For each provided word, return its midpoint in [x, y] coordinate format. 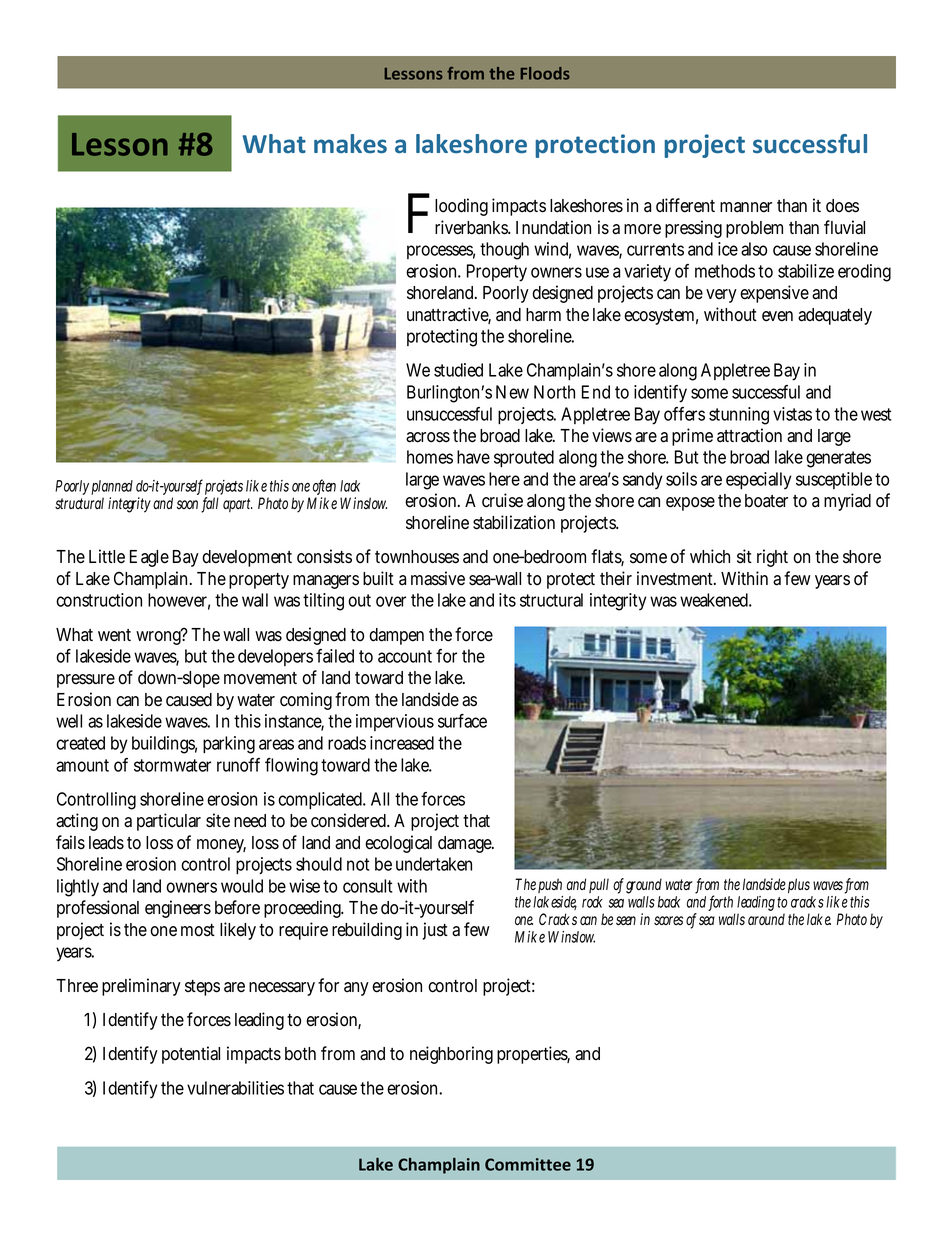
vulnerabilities [235, 1088]
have [473, 457]
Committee [528, 1164]
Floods [545, 73]
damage [466, 844]
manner [746, 207]
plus [799, 886]
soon [190, 506]
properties [533, 1055]
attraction [749, 435]
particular [169, 822]
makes [350, 144]
